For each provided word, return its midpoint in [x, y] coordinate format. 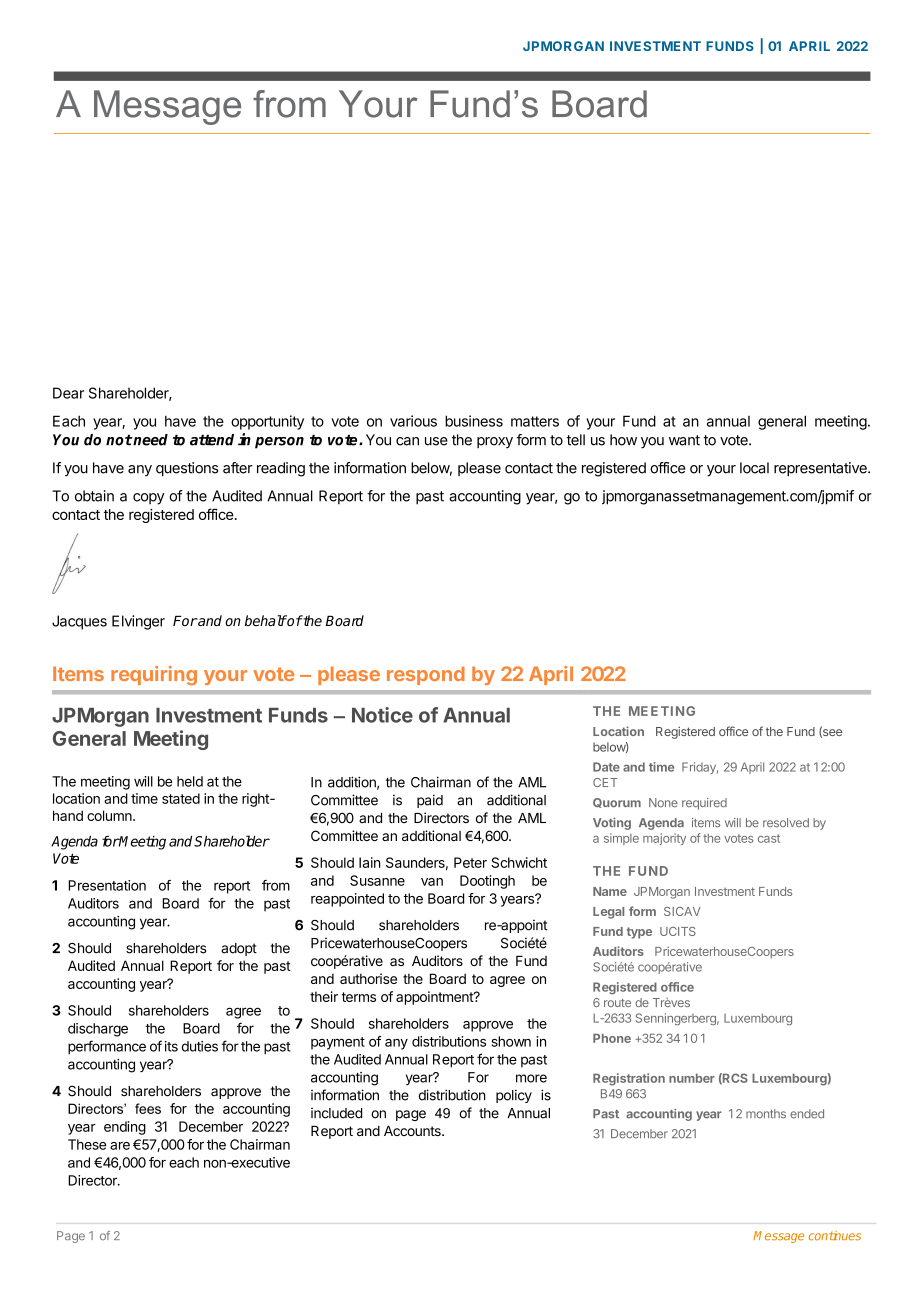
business [474, 421]
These [87, 1144]
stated [181, 798]
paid [430, 801]
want [684, 440]
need [150, 440]
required [704, 804]
